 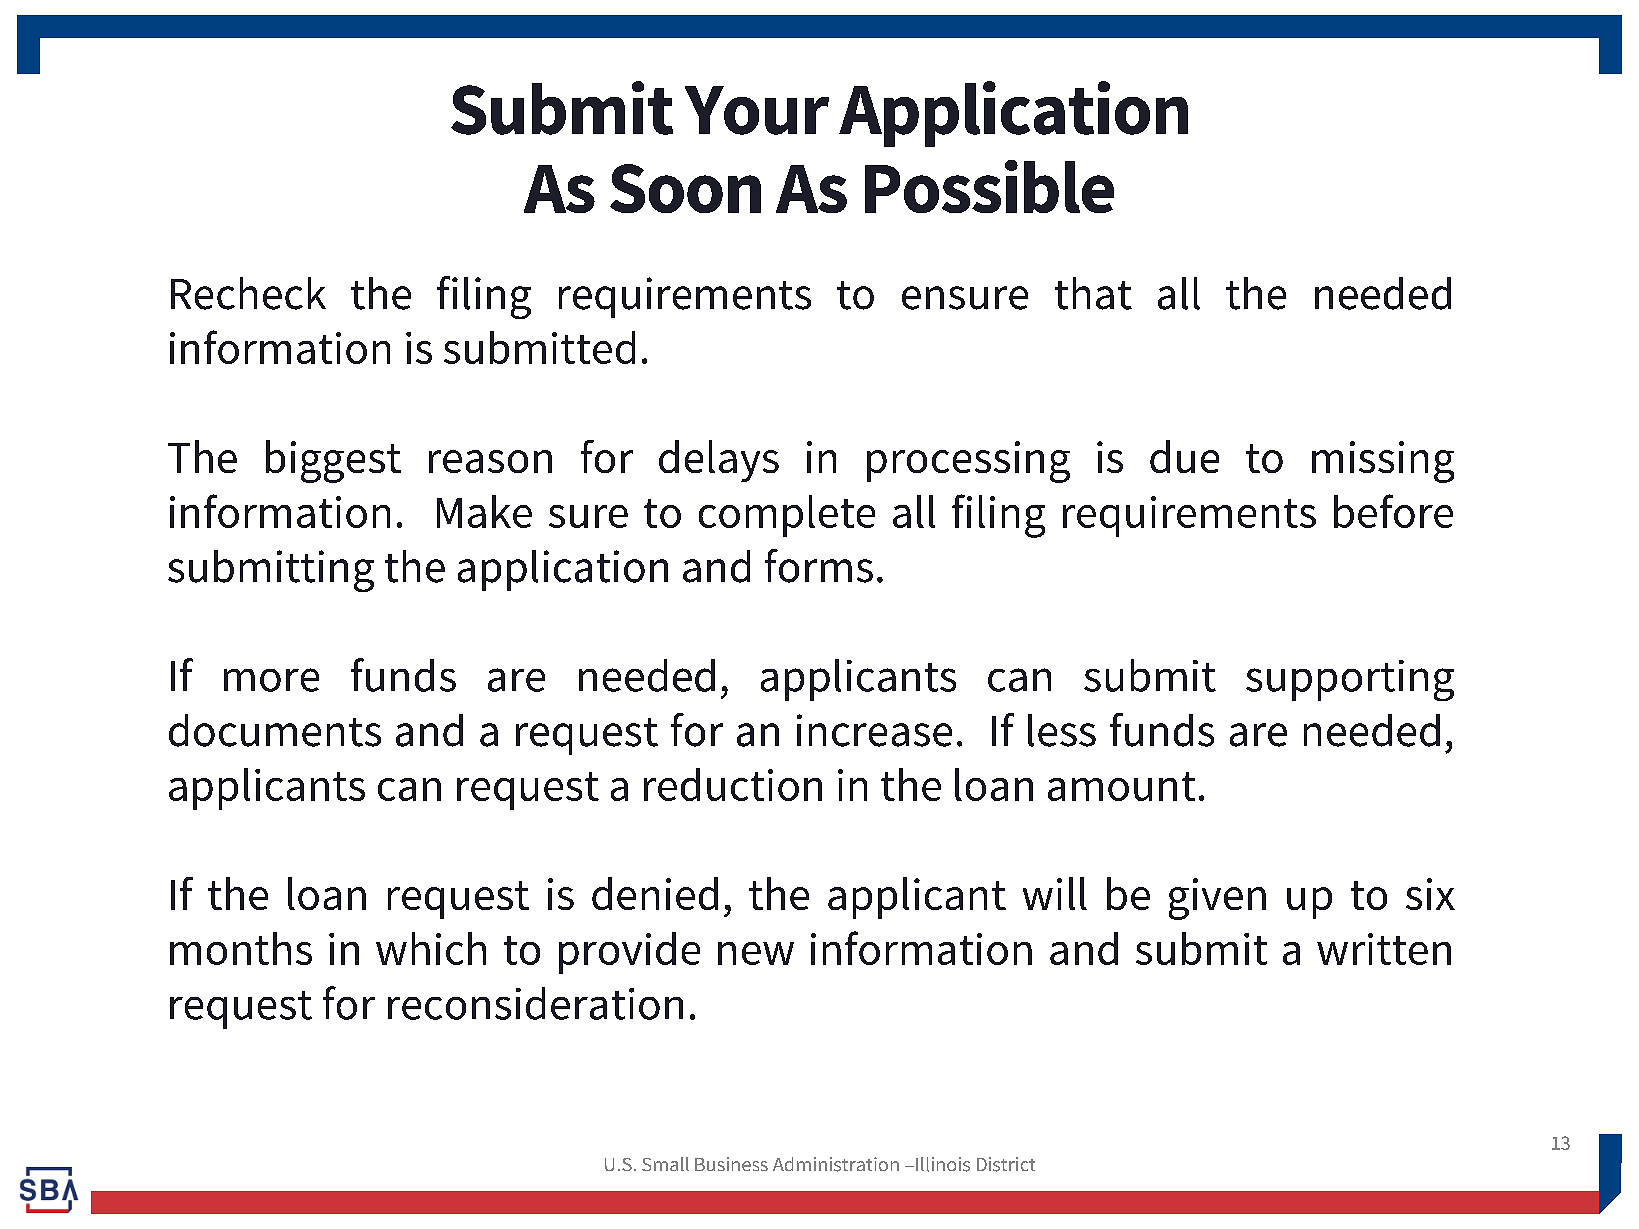 What do you see at coordinates (819, 566) in the screenshot?
I see `forms` at bounding box center [819, 566].
